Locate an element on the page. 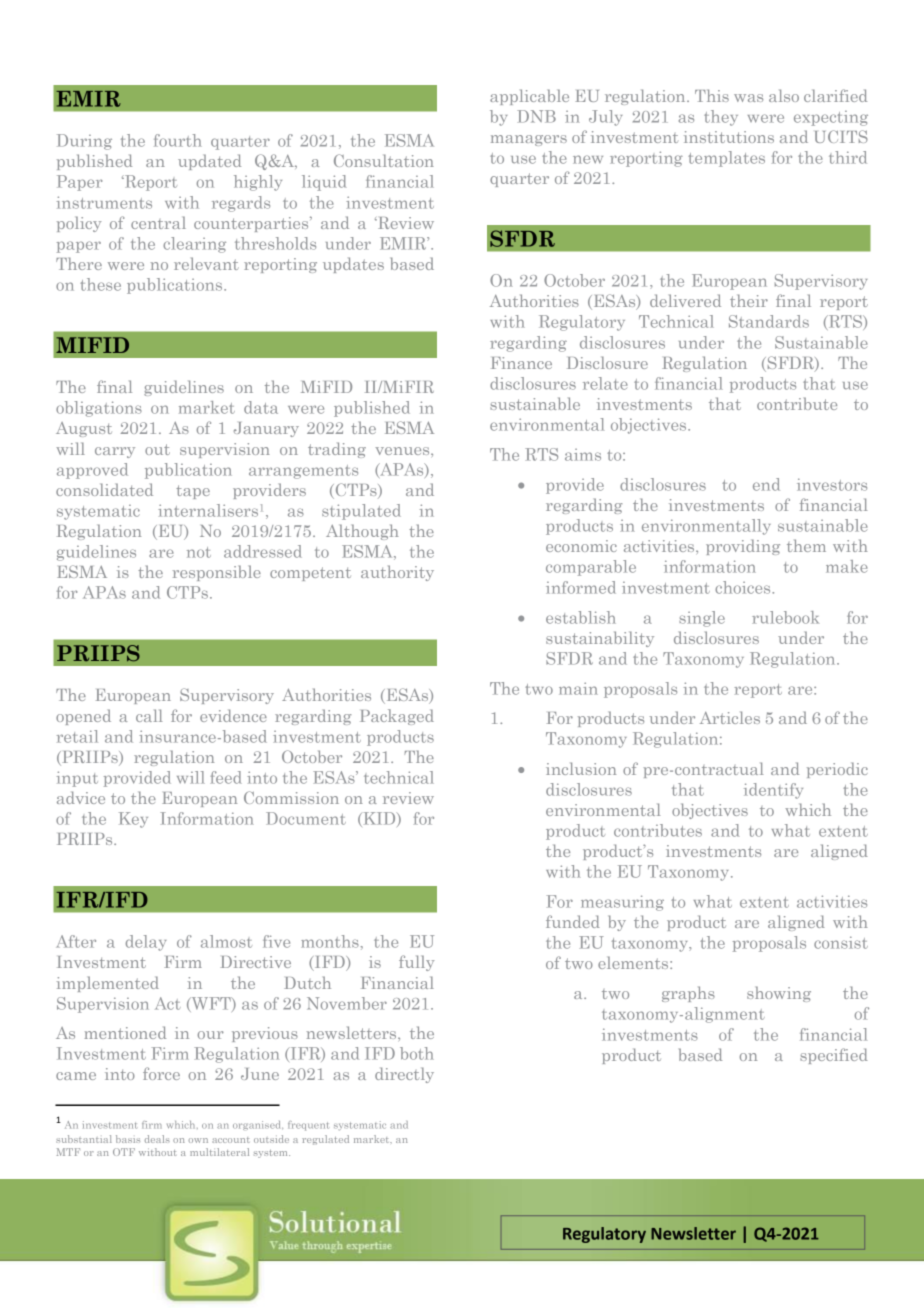 This document has height=1308, width=924. fourth is located at coordinates (178, 140).
